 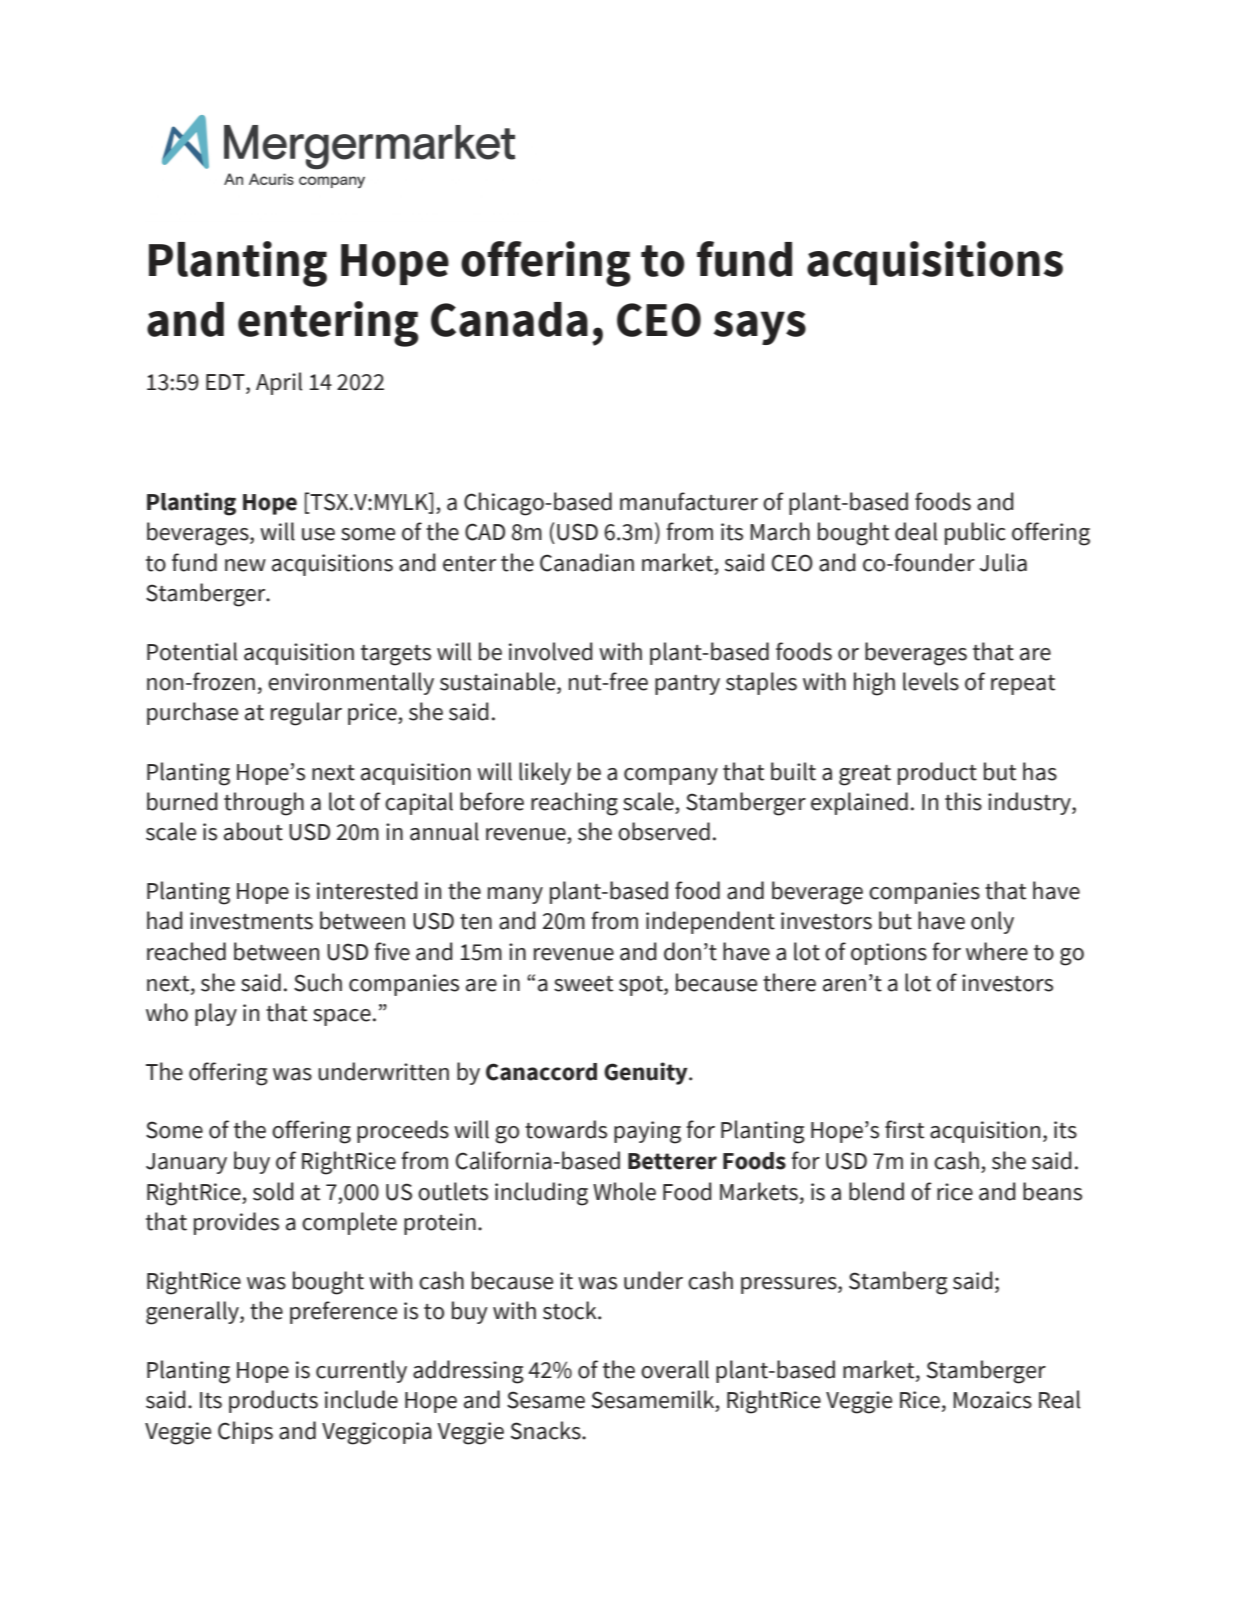 I want to click on says, so click(x=760, y=328).
